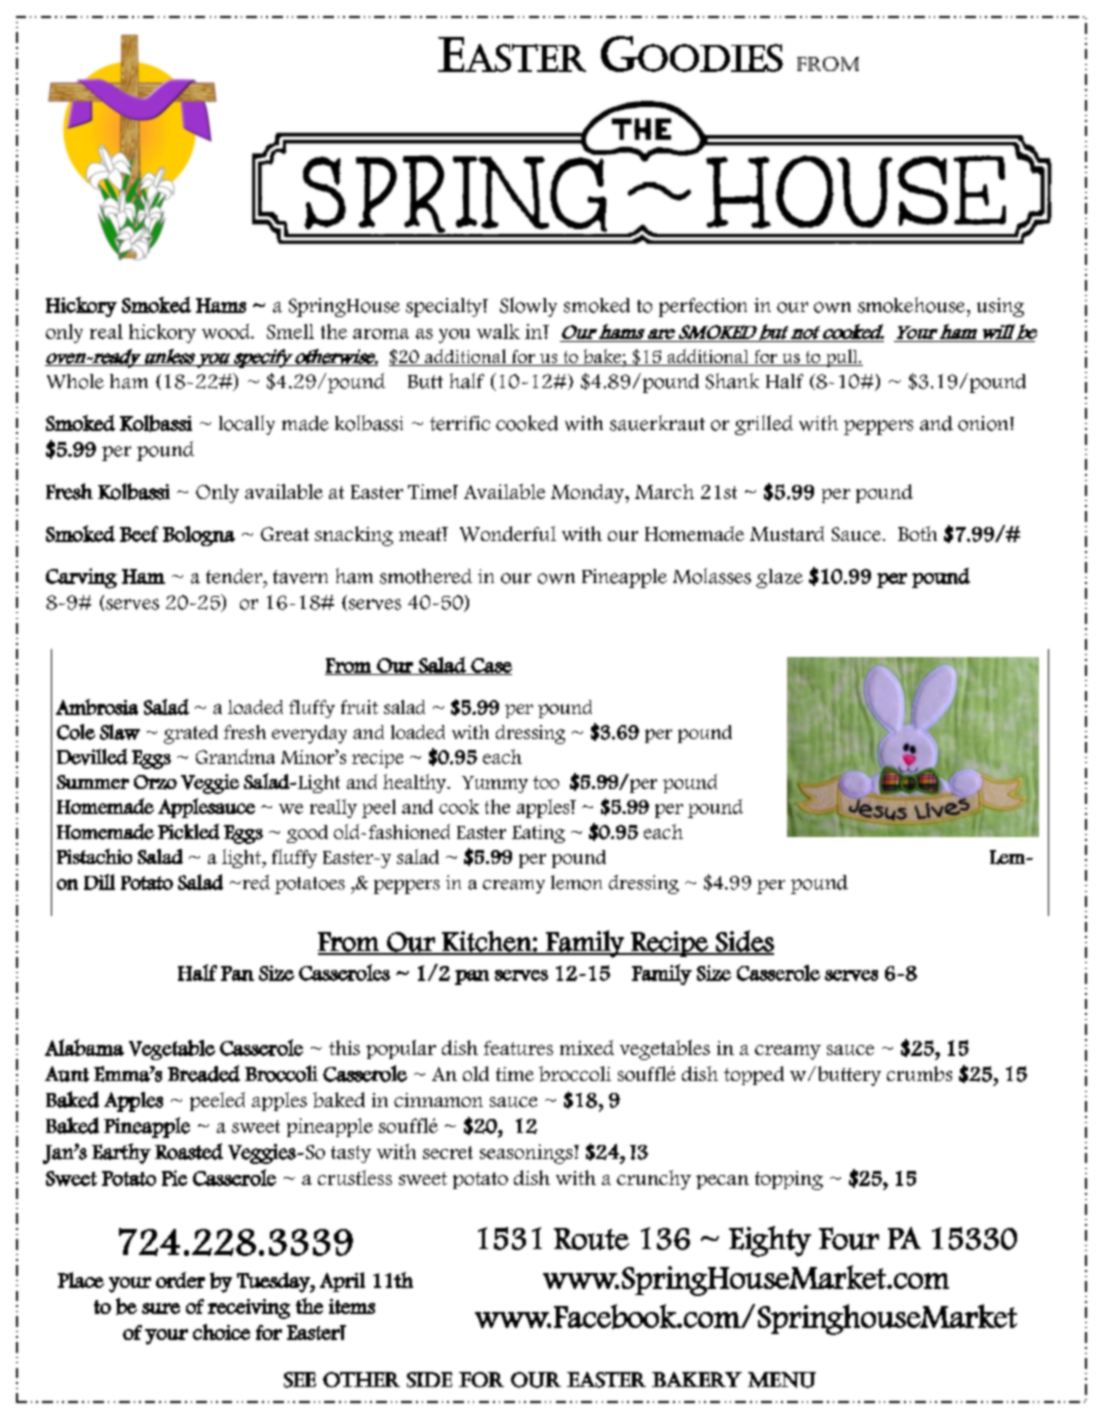 The width and height of the document is (1103, 1427). I want to click on walk, so click(498, 331).
